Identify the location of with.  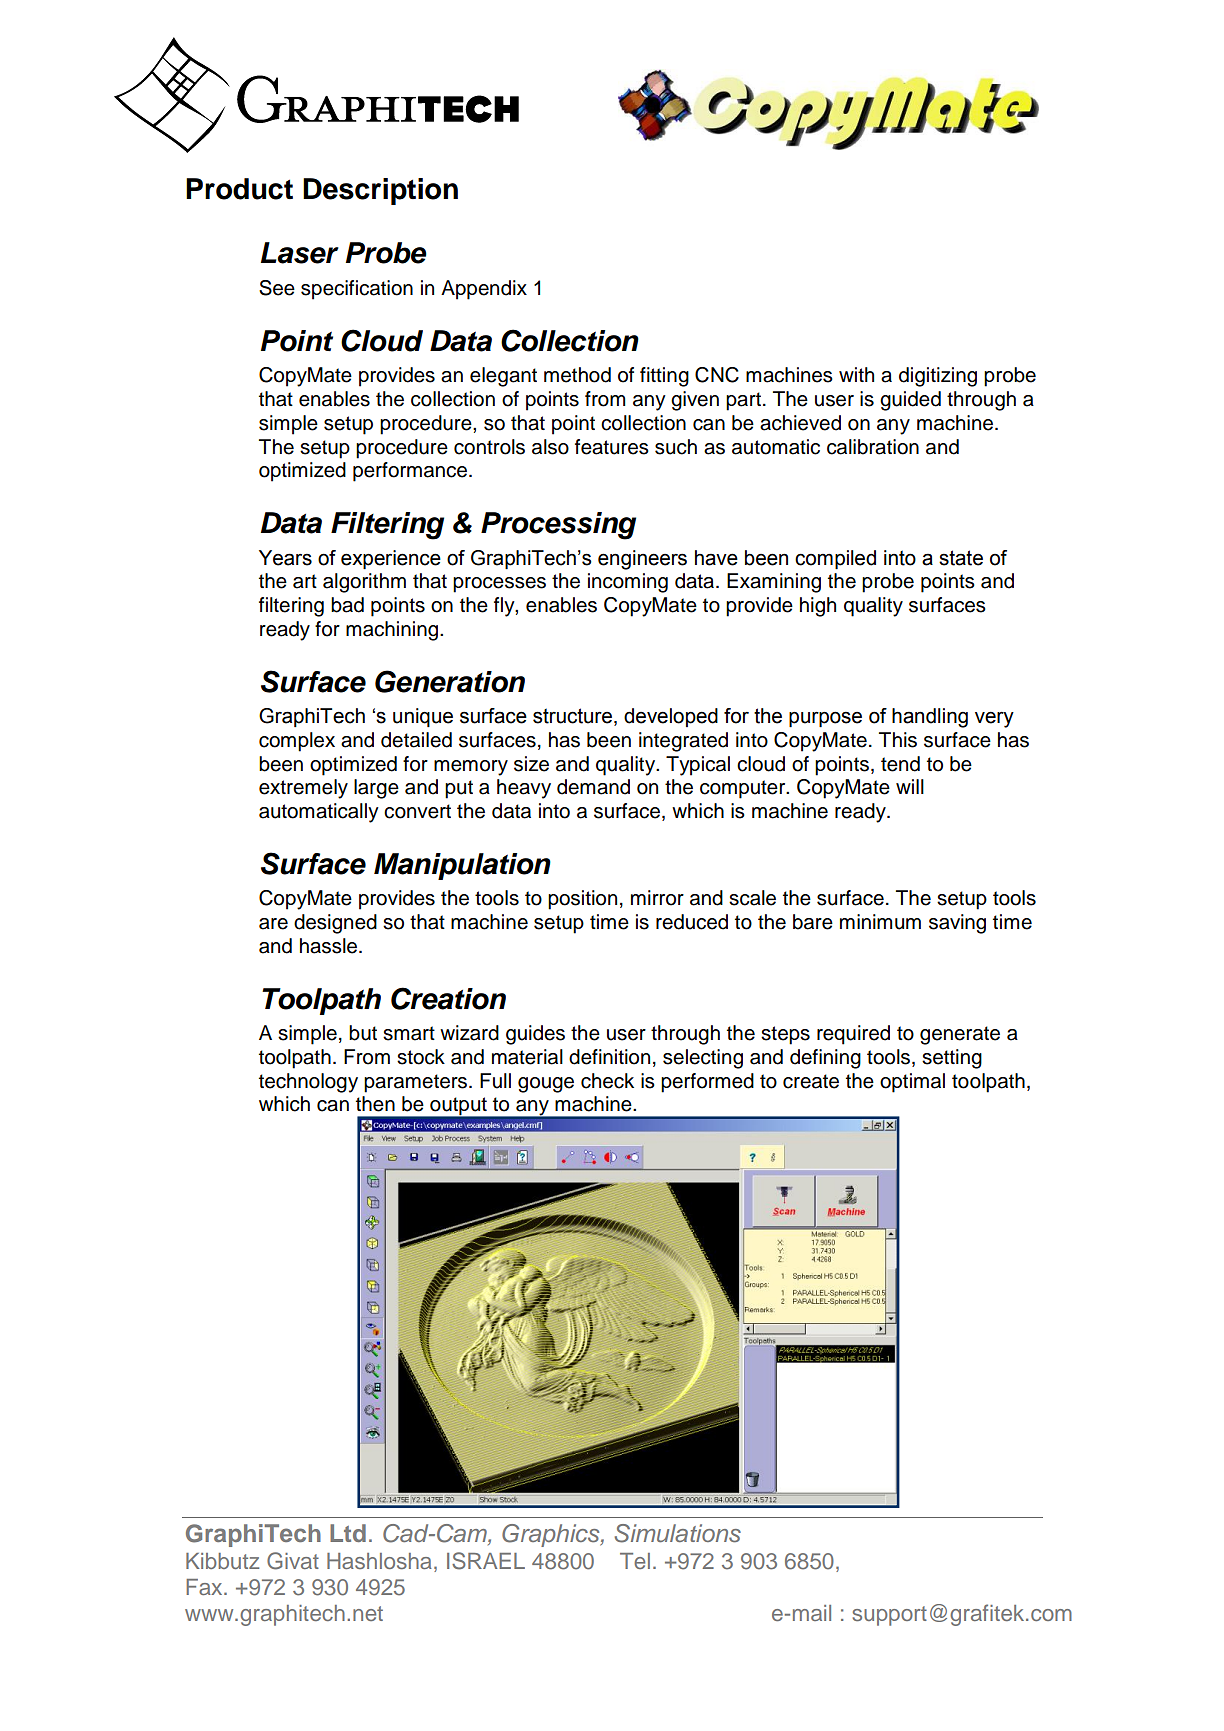
(856, 374).
